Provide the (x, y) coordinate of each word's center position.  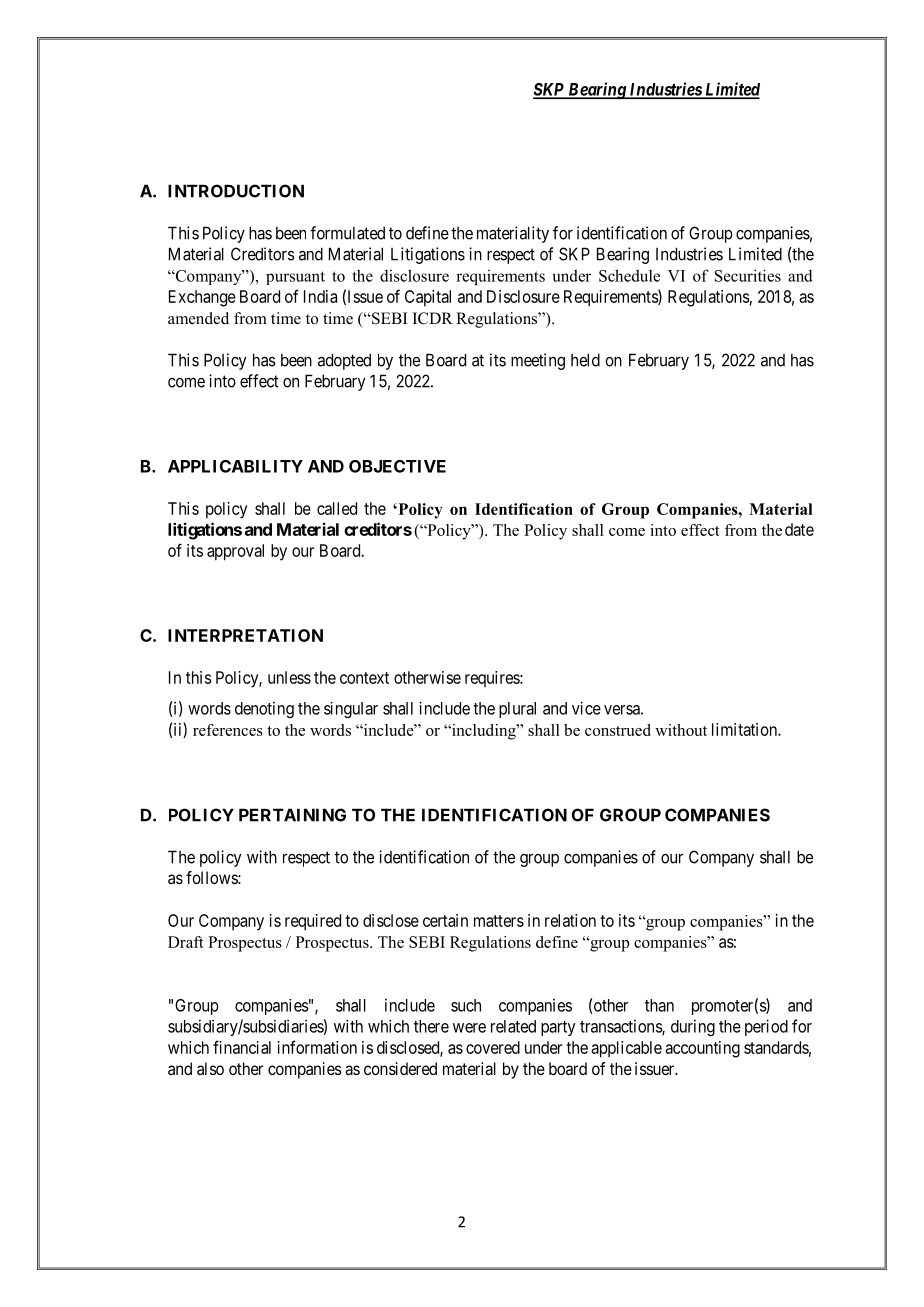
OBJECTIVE (397, 466)
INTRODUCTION (236, 191)
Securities (748, 275)
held (585, 360)
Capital (428, 298)
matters (499, 921)
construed (618, 730)
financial (242, 1047)
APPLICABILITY (235, 466)
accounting (702, 1049)
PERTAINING (292, 815)
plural (517, 710)
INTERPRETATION (245, 635)
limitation (745, 729)
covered (493, 1047)
